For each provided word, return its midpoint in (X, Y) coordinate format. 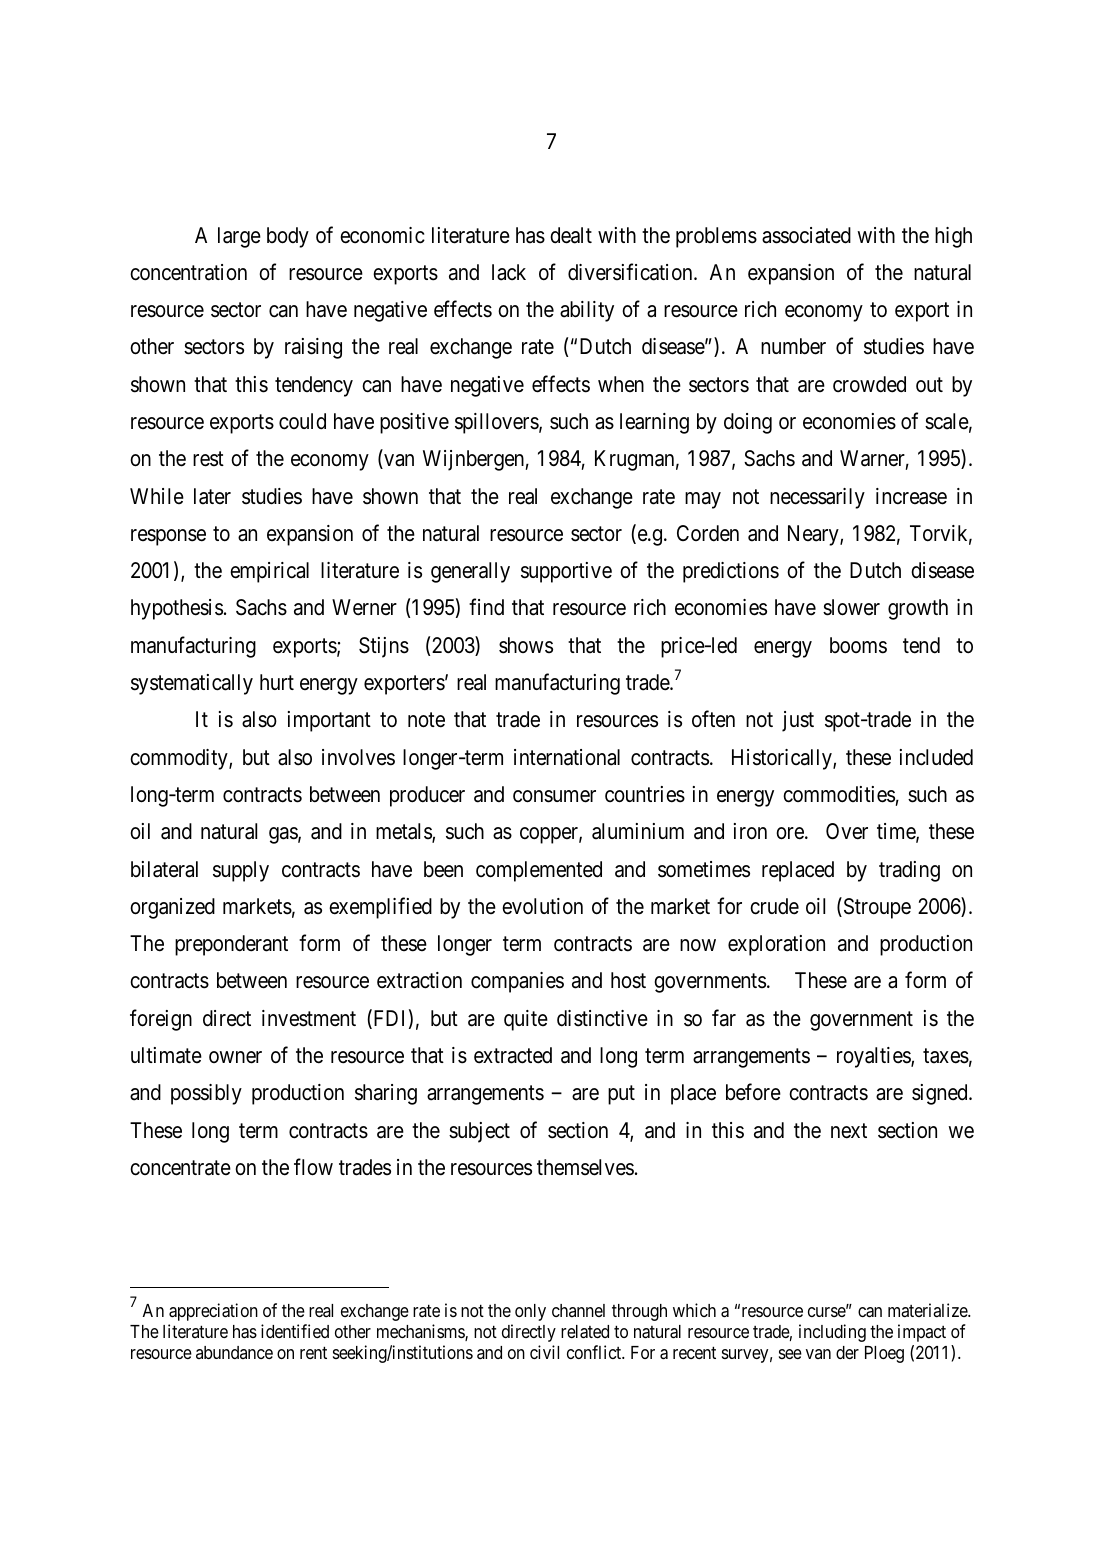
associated (806, 235)
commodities (839, 794)
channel (578, 1310)
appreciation (213, 1312)
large (239, 237)
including (832, 1333)
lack (509, 272)
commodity (180, 759)
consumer (554, 796)
